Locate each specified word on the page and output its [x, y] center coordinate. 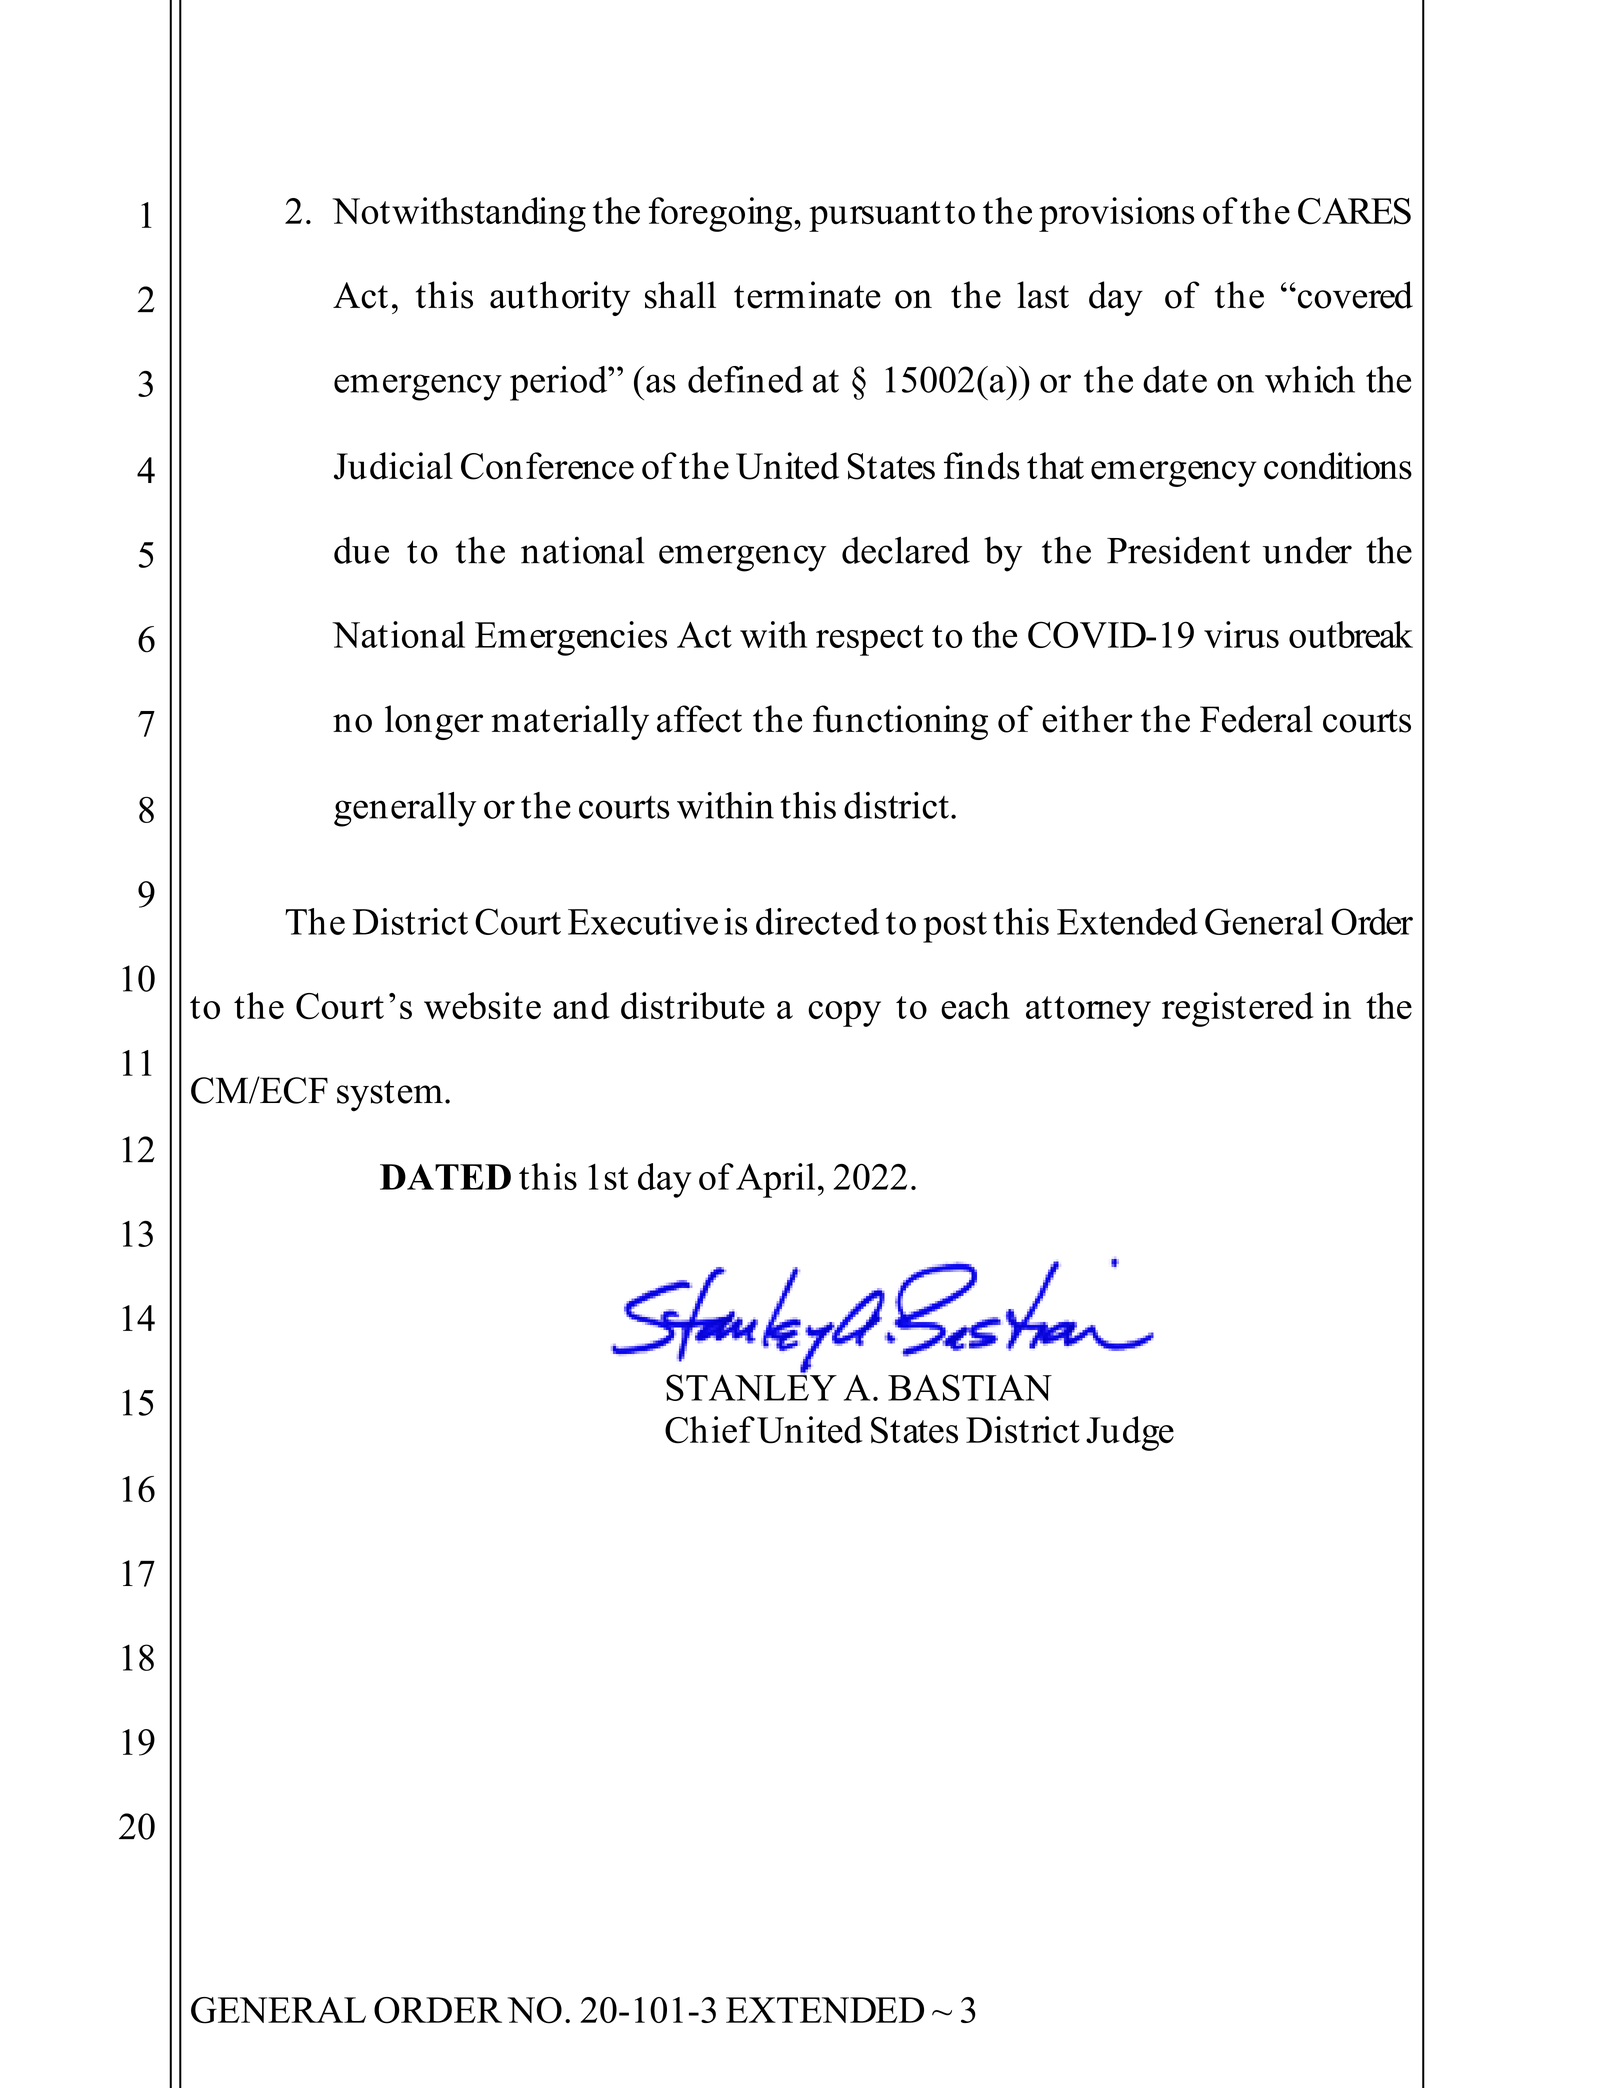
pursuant [875, 216]
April [775, 1180]
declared [906, 550]
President [1178, 550]
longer [434, 722]
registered [1238, 1009]
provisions [1116, 214]
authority [560, 298]
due [361, 550]
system [390, 1096]
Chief [710, 1430]
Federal [1256, 719]
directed [817, 921]
